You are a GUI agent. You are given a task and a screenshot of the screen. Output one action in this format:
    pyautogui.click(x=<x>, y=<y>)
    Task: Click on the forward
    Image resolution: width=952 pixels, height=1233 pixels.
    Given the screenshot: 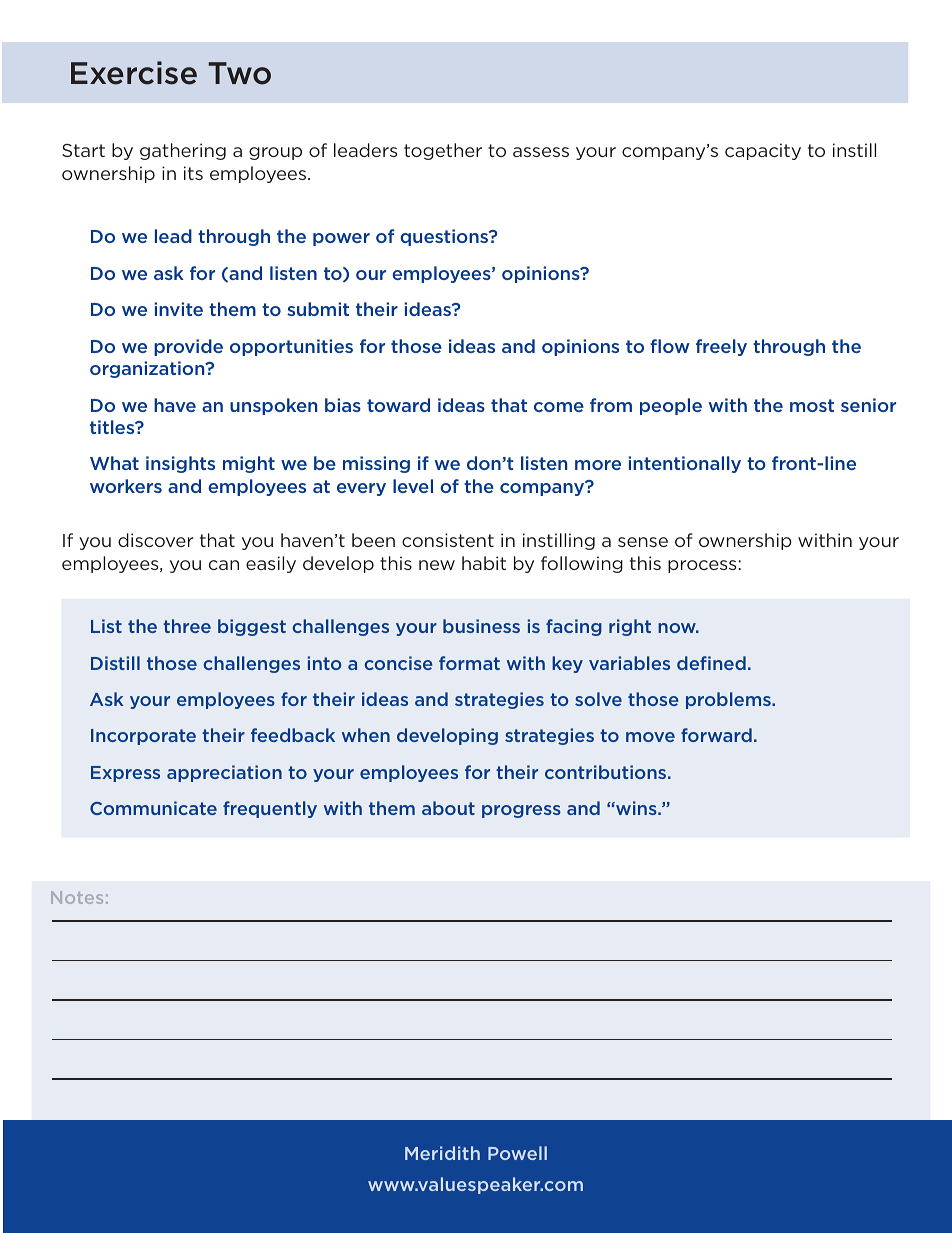 What is the action you would take?
    pyautogui.click(x=716, y=735)
